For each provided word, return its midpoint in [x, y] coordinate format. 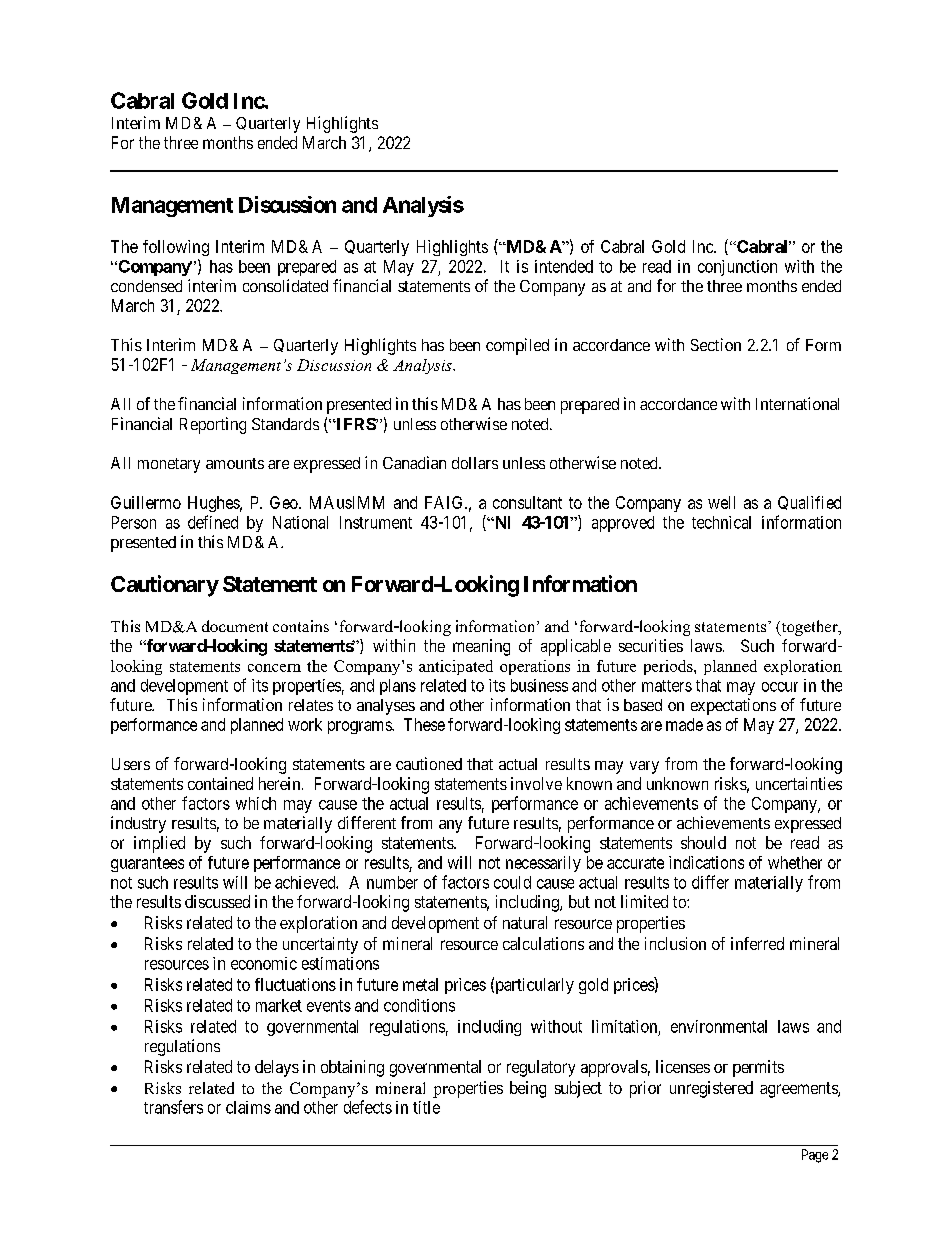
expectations [733, 706]
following [176, 248]
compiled [517, 346]
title [426, 1107]
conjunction [737, 268]
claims [248, 1107]
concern [274, 668]
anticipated [456, 667]
